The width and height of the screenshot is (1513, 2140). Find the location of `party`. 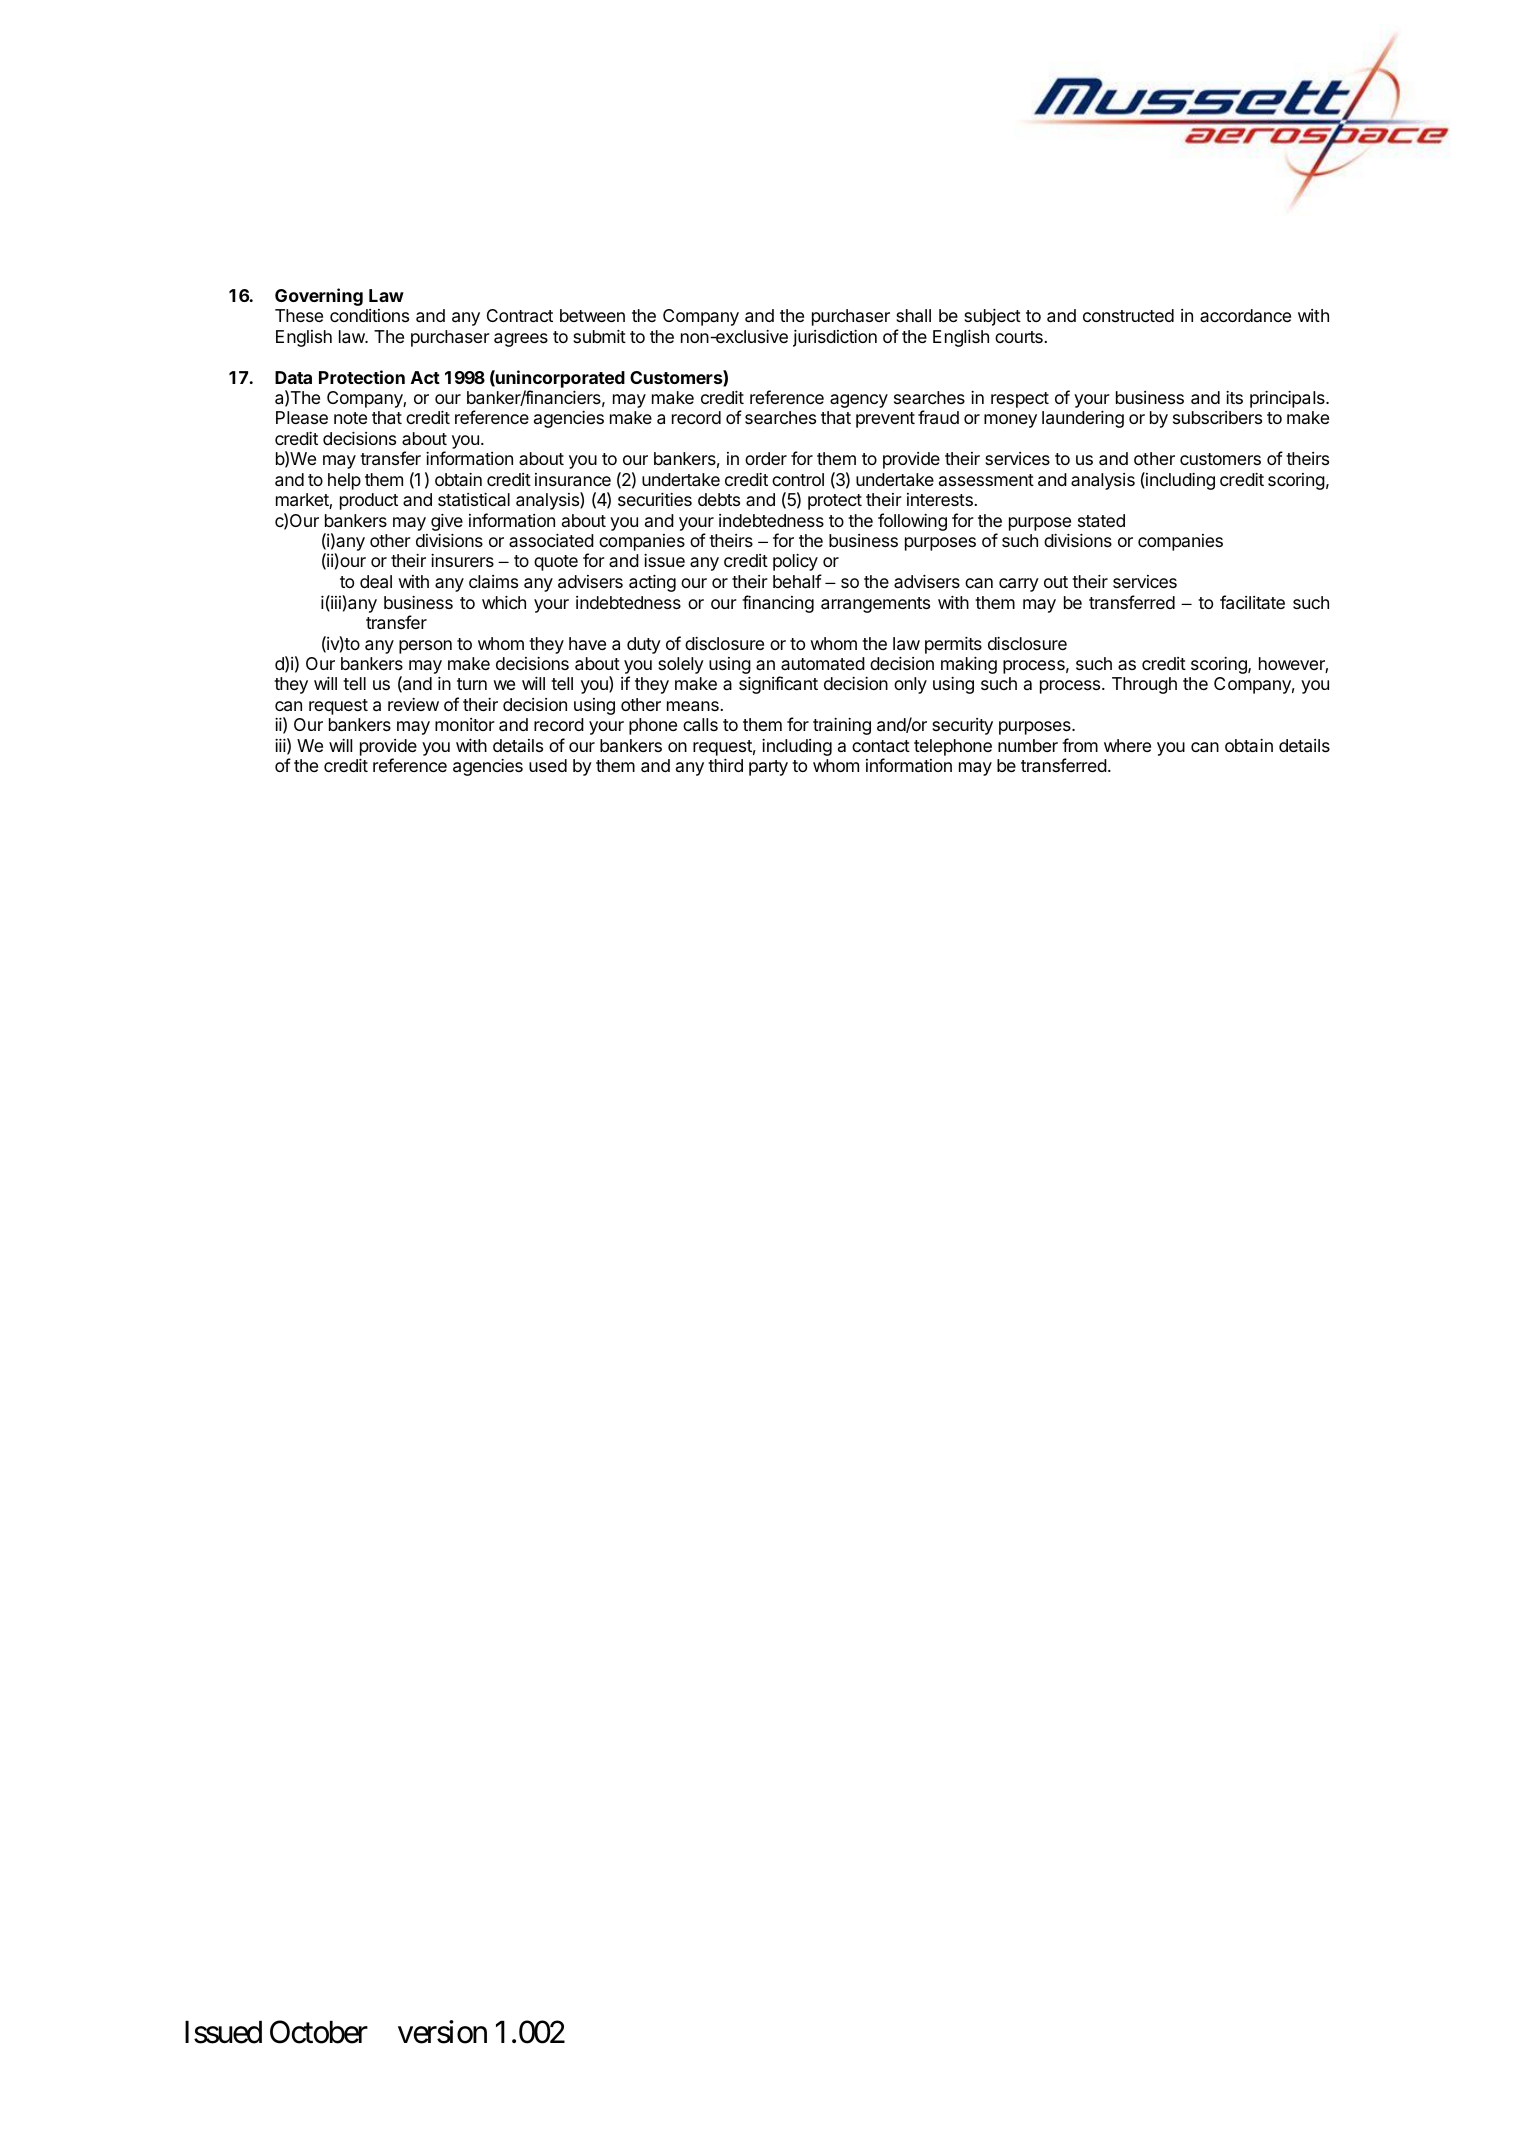

party is located at coordinates (768, 768).
